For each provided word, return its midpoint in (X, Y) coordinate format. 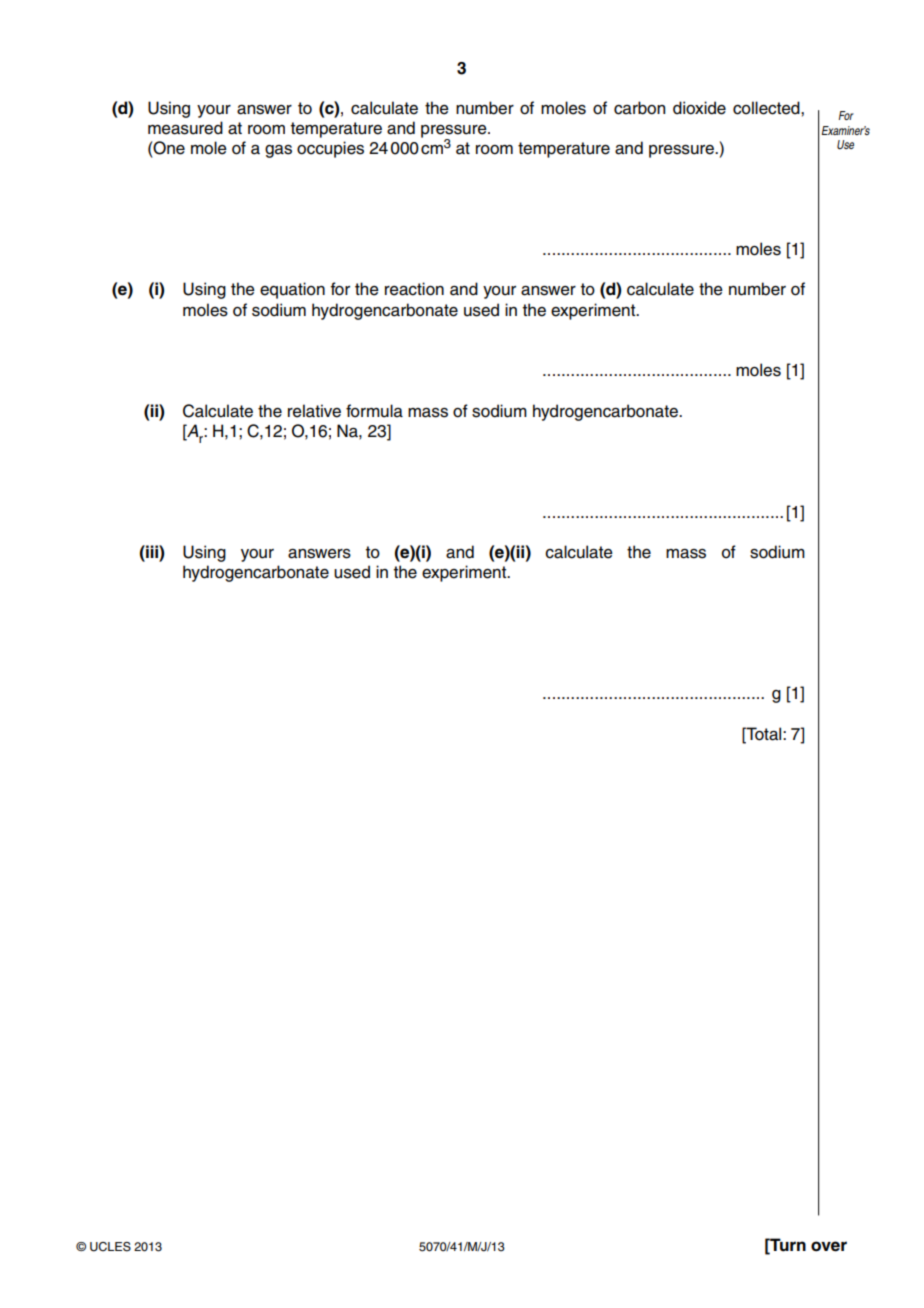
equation (292, 290)
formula (374, 411)
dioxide (699, 108)
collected (767, 108)
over (829, 1246)
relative (314, 411)
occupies (330, 149)
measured (185, 128)
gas (278, 151)
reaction (414, 289)
